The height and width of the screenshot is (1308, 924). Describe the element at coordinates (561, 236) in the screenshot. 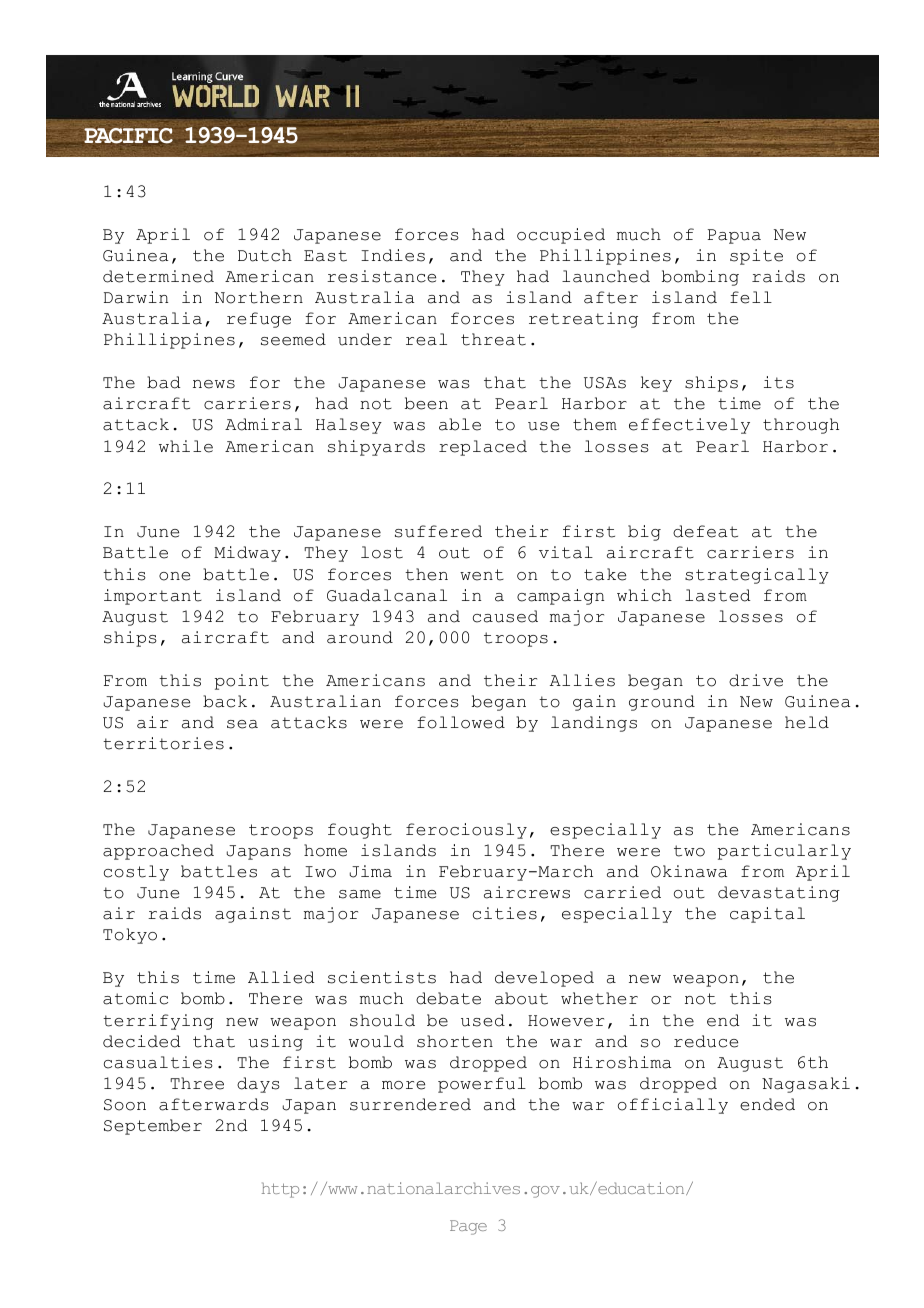

I see `occupied` at that location.
